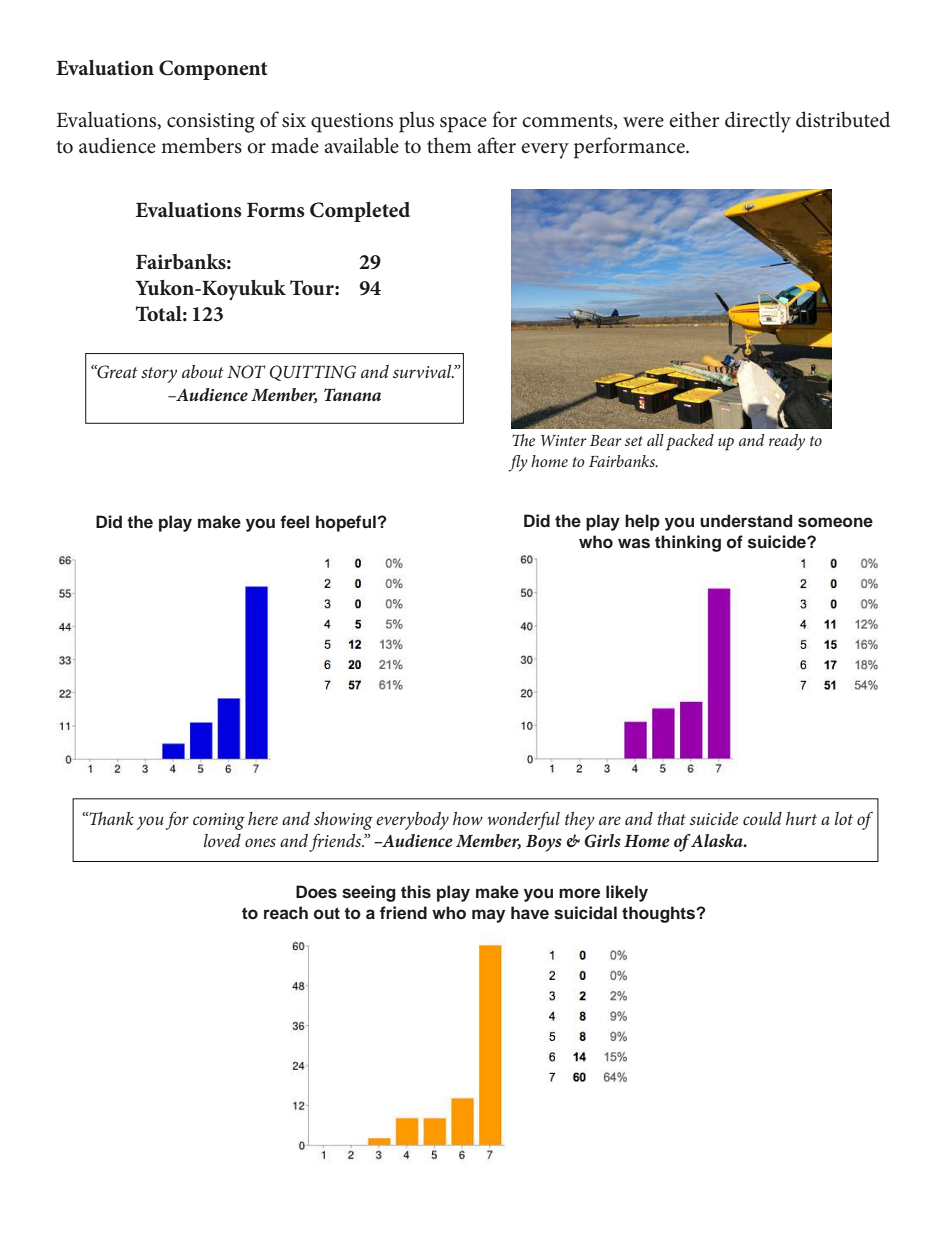 This screenshot has height=1233, width=952. What do you see at coordinates (213, 70) in the screenshot?
I see `Component` at bounding box center [213, 70].
